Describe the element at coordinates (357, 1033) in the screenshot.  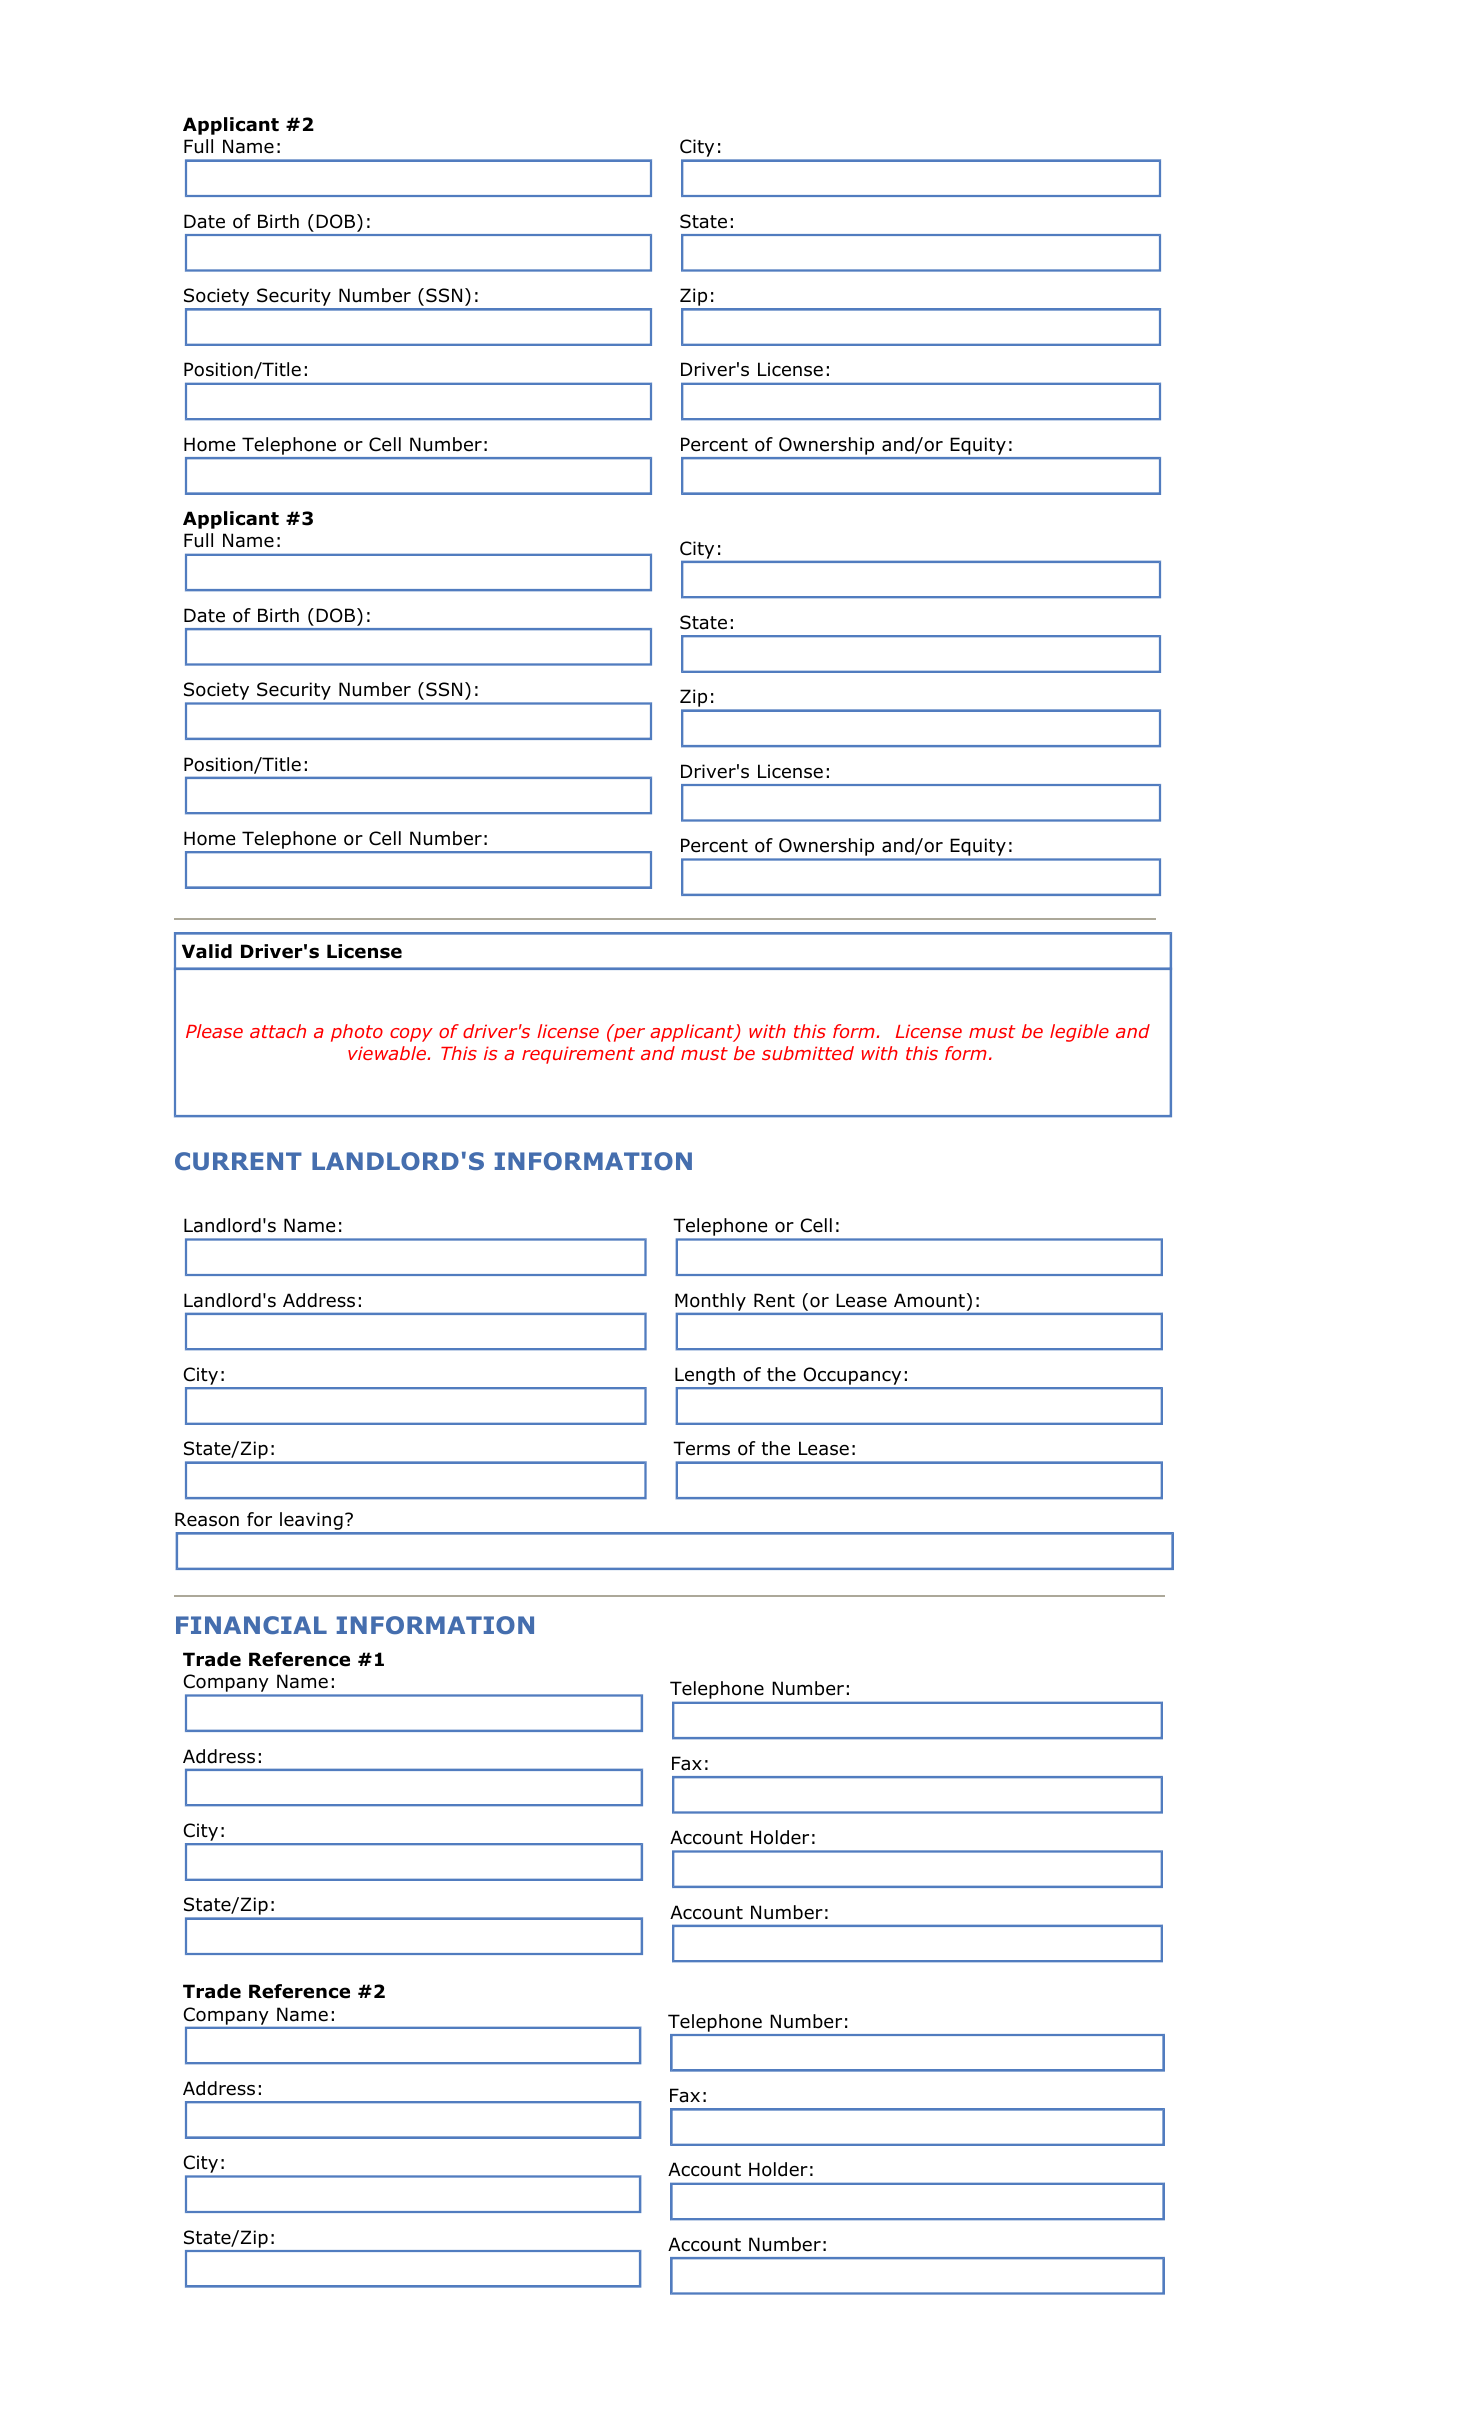
I see `photo` at that location.
